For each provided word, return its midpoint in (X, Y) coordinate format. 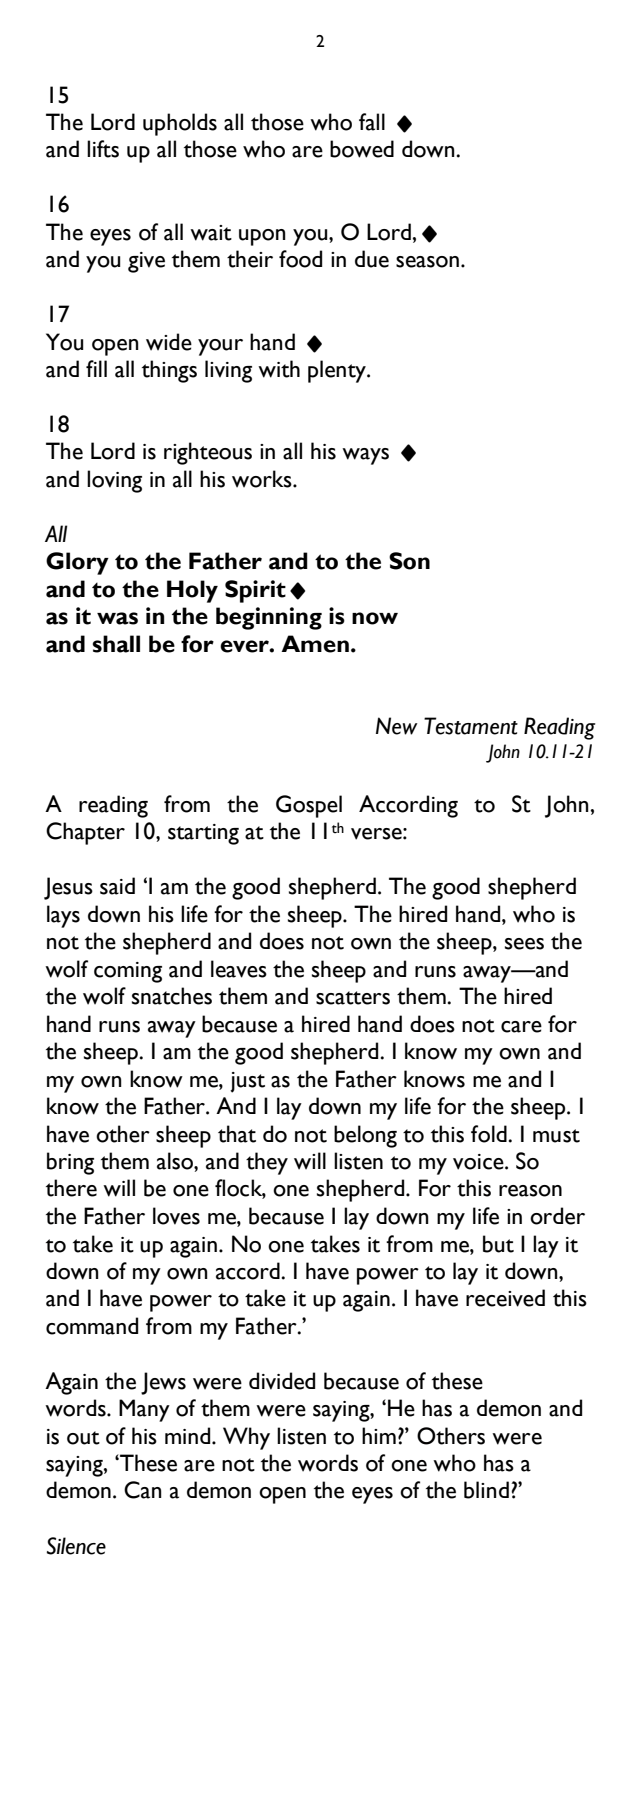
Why (246, 1438)
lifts (103, 149)
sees (524, 944)
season (427, 262)
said (117, 886)
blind (486, 1490)
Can (143, 1490)
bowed (362, 149)
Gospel (309, 806)
